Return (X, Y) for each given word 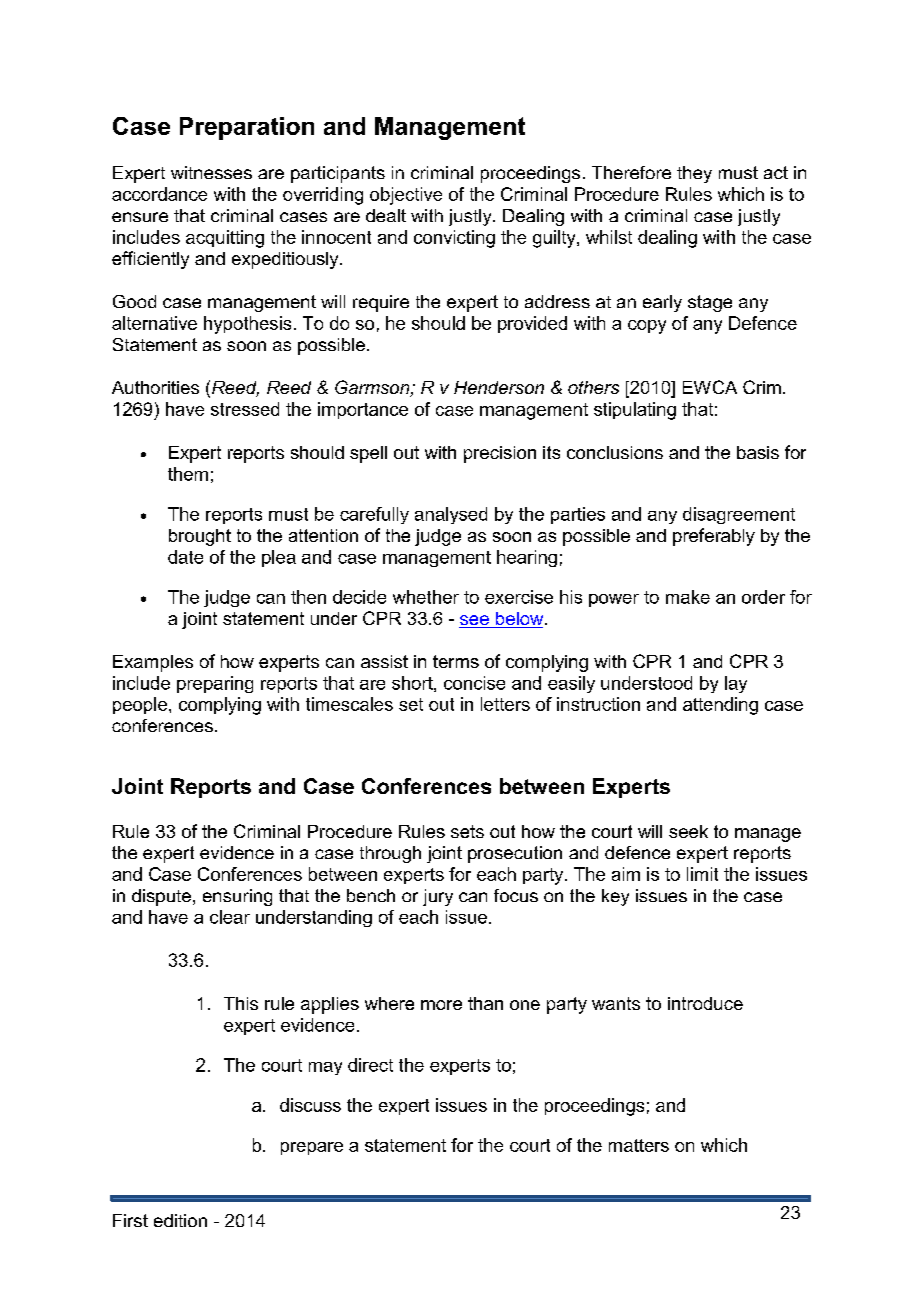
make (688, 597)
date (185, 557)
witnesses (211, 172)
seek (688, 831)
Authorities (155, 387)
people (140, 705)
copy (647, 327)
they (694, 174)
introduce (705, 1003)
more (441, 1005)
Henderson (499, 387)
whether (426, 597)
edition (180, 1220)
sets (467, 831)
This (241, 1003)
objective (406, 196)
